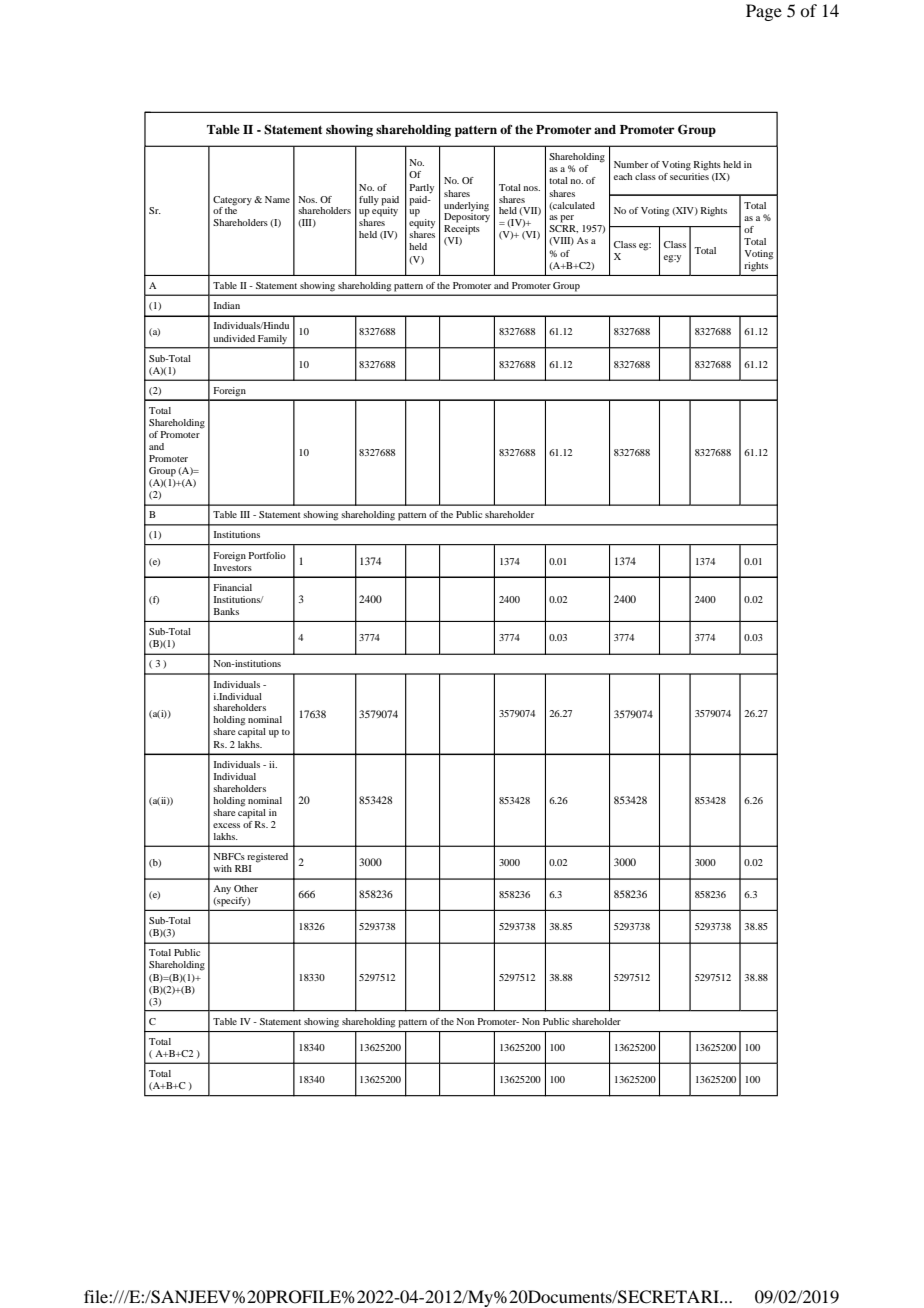  I want to click on securities, so click(689, 176).
